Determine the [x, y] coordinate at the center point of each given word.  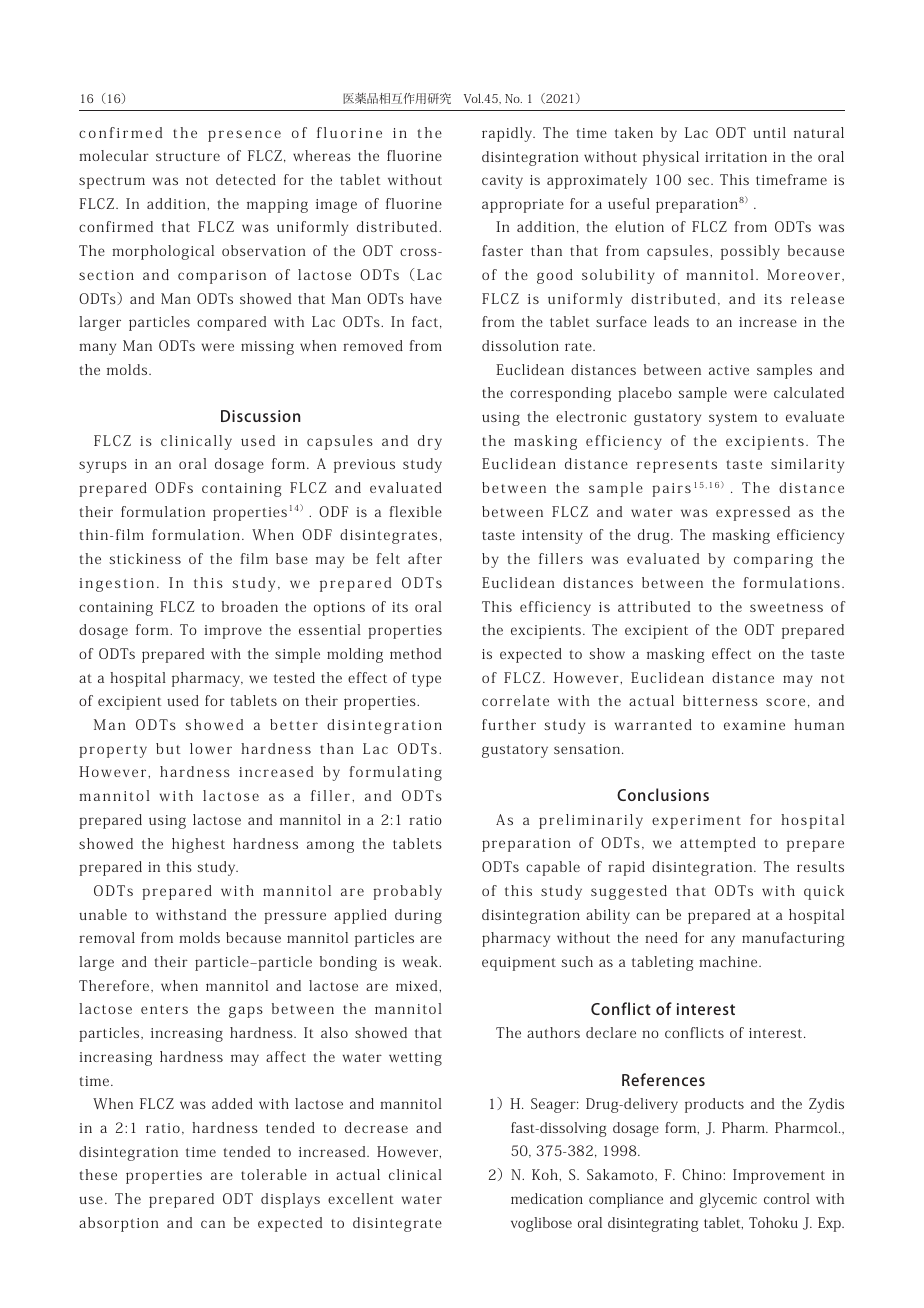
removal [107, 937]
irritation [736, 157]
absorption [119, 1224]
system [733, 419]
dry [430, 442]
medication [547, 1198]
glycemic [728, 1200]
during [418, 916]
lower [211, 748]
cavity [502, 182]
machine [729, 961]
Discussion [260, 416]
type [426, 680]
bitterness [720, 700]
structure [188, 156]
